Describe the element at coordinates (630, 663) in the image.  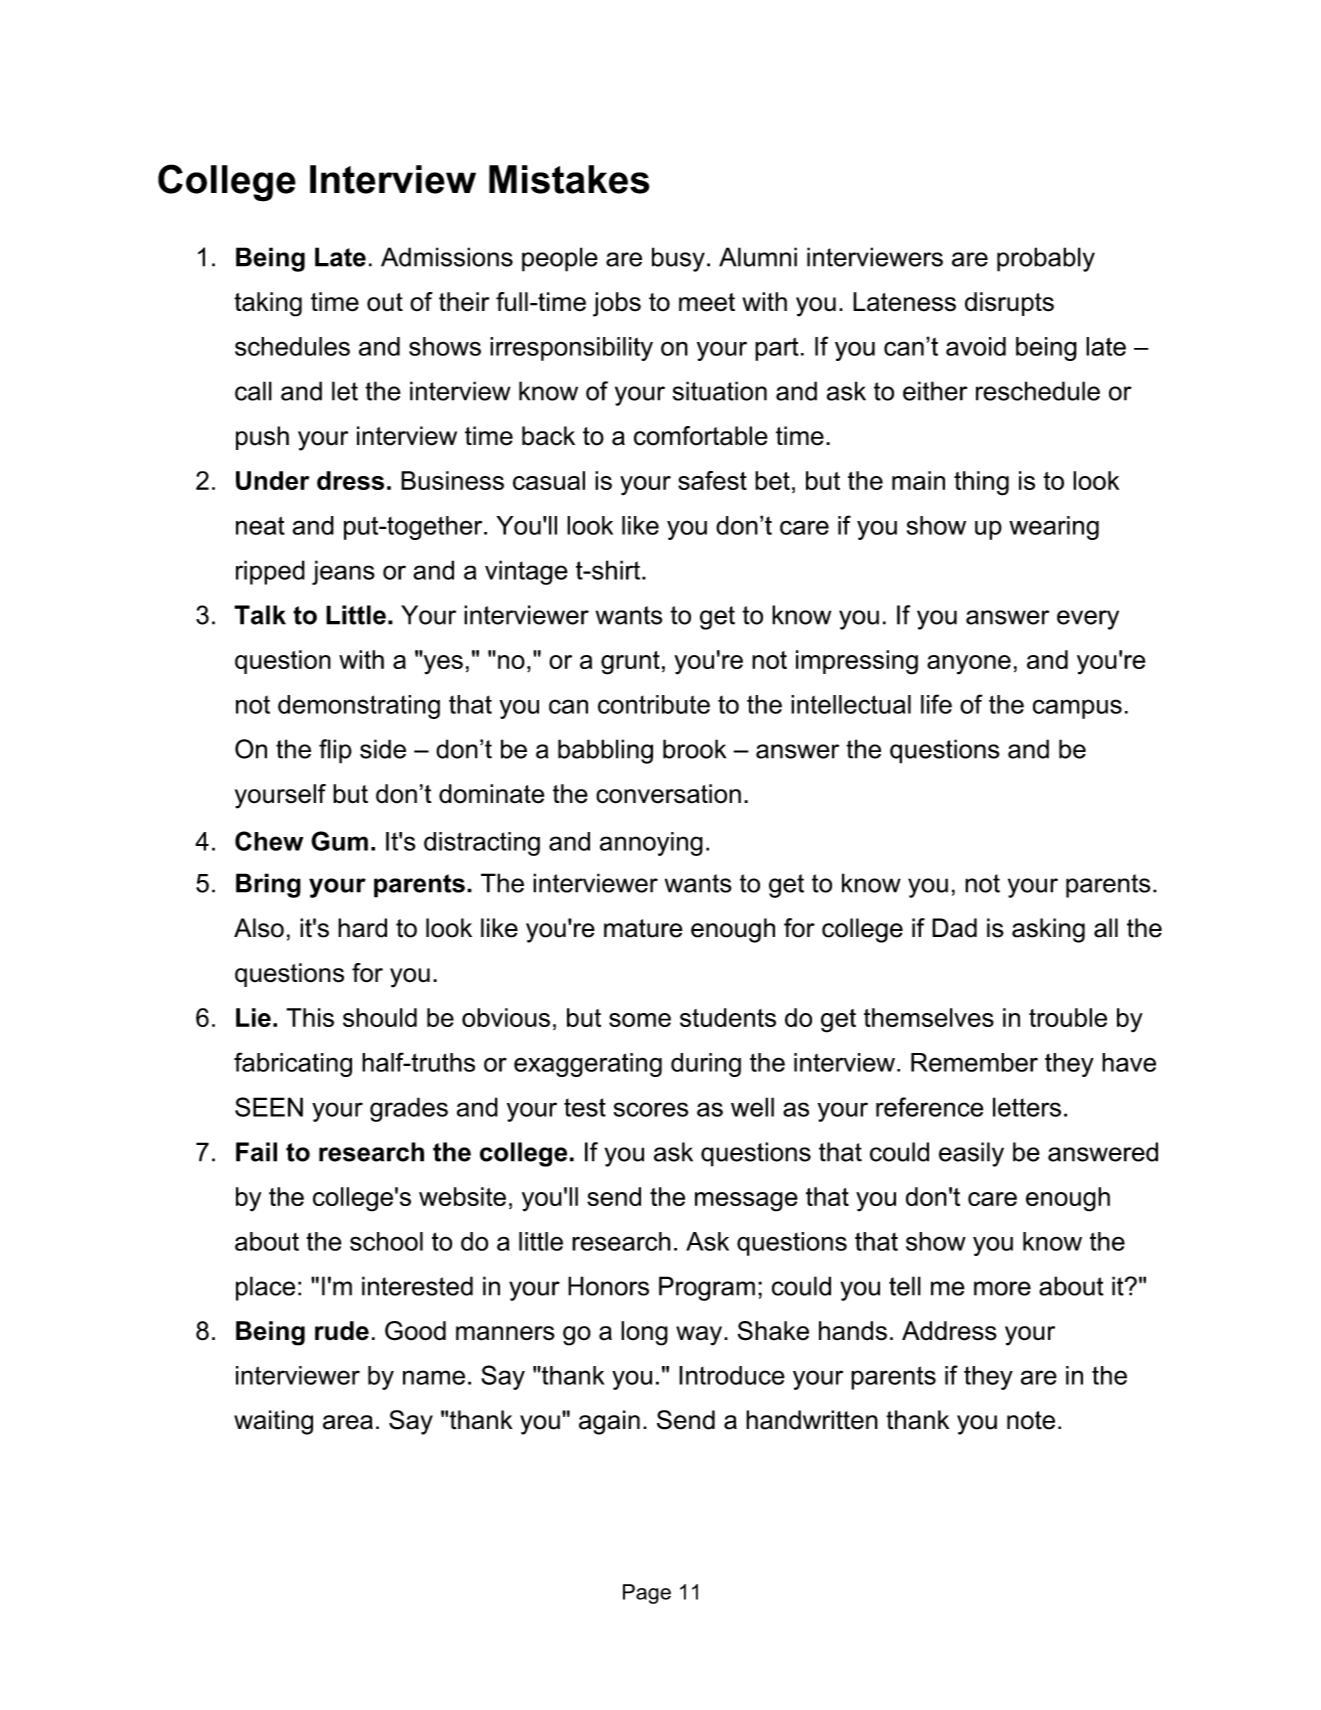
I see `grunt` at that location.
